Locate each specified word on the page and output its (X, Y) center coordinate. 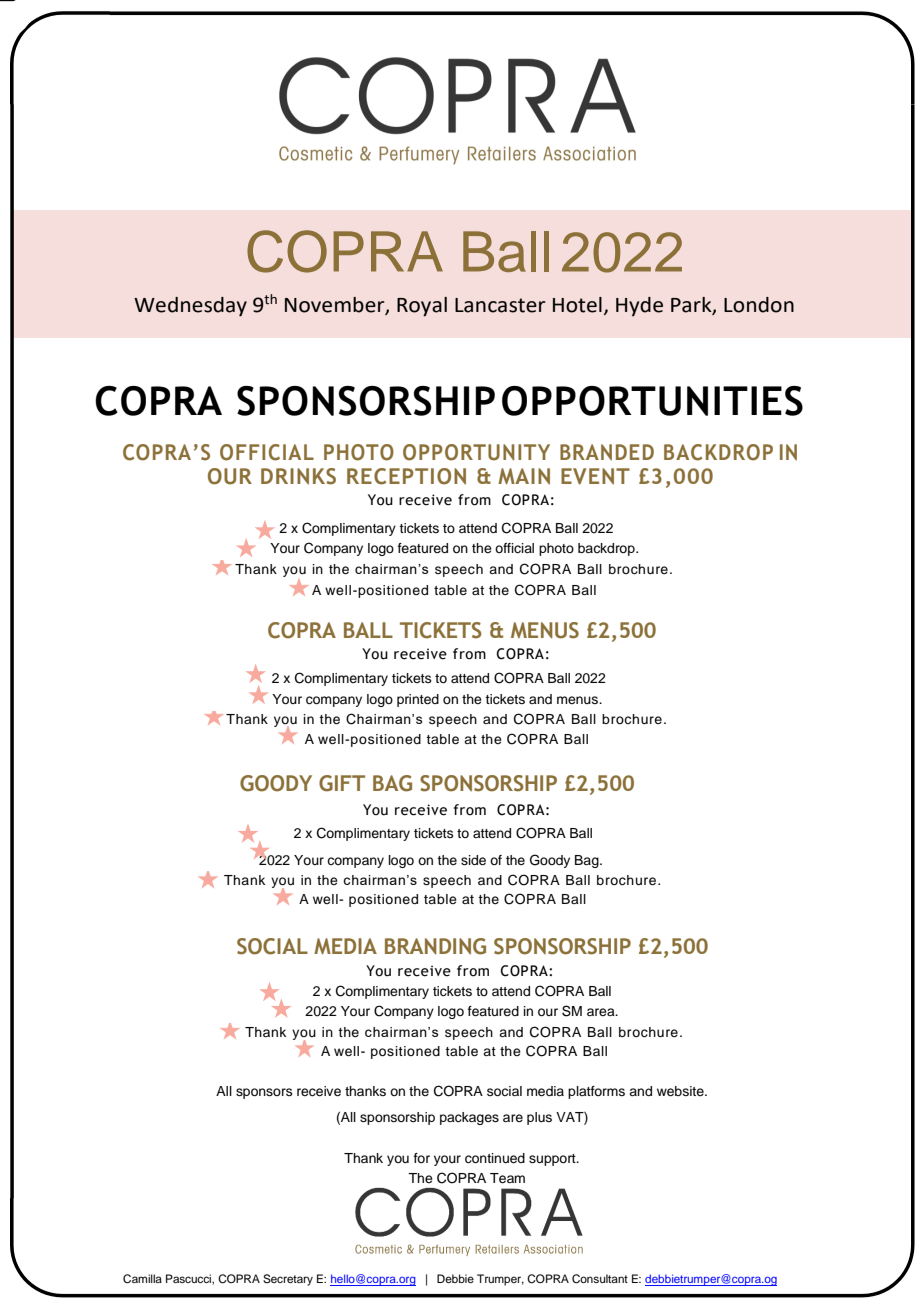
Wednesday (190, 307)
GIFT (342, 783)
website (681, 1091)
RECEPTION (406, 476)
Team (507, 1178)
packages (469, 1118)
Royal (422, 307)
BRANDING (435, 946)
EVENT (595, 476)
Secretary (288, 1280)
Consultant (600, 1279)
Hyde (639, 306)
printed (418, 700)
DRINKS (298, 476)
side (473, 860)
